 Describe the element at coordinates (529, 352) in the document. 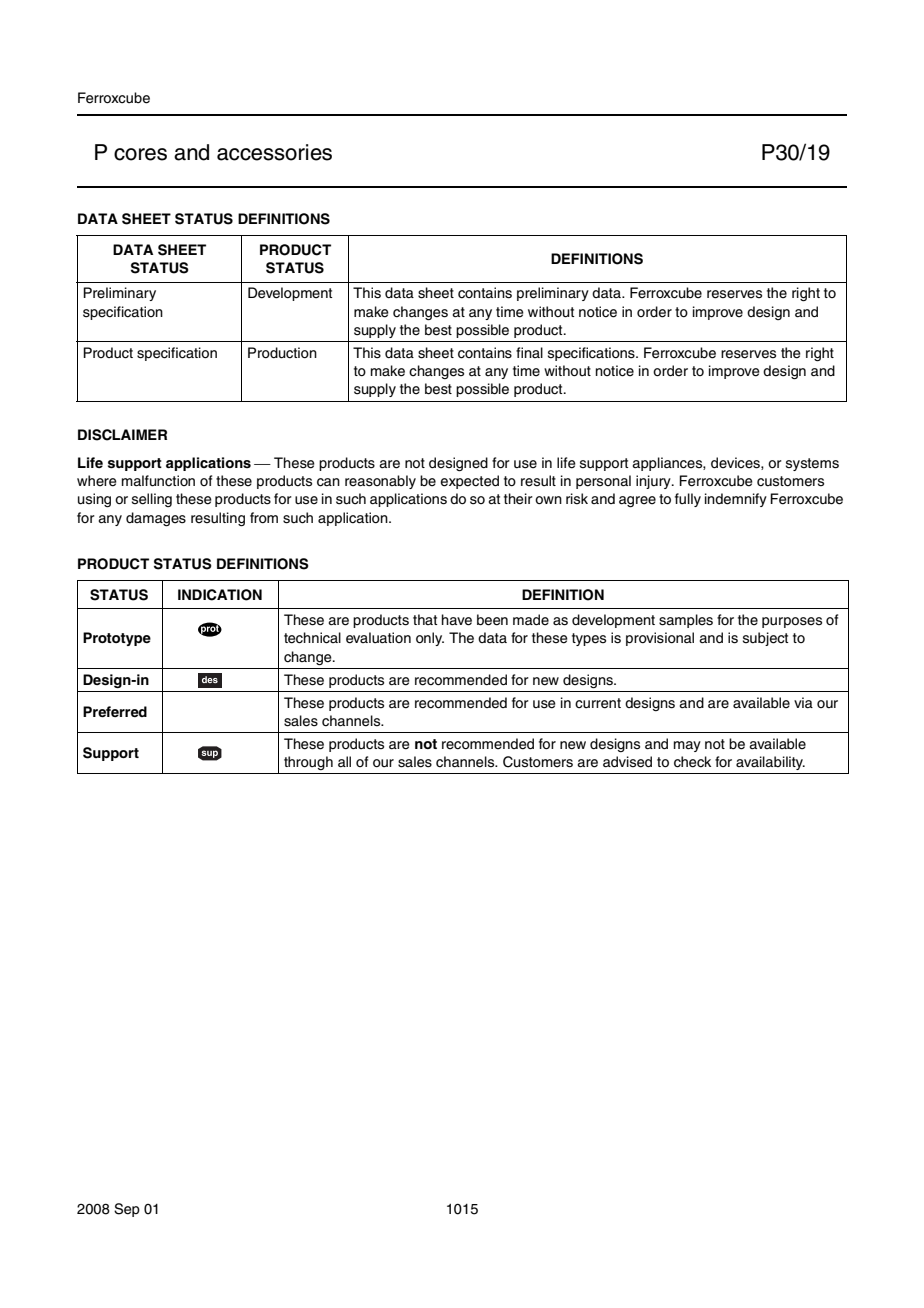

I see `final` at that location.
